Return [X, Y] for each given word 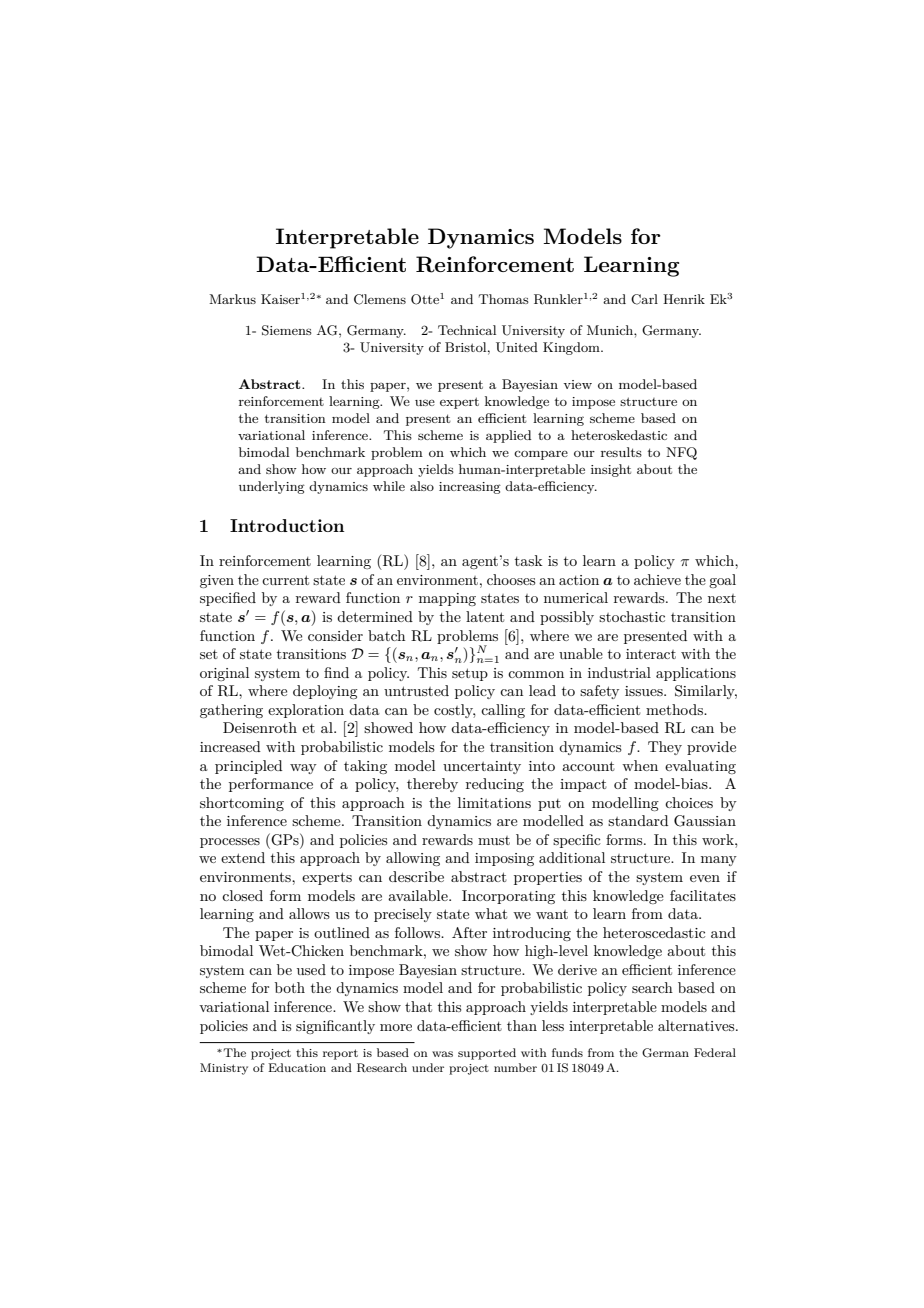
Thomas [504, 299]
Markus [232, 299]
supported [487, 1054]
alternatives [697, 1025]
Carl [644, 299]
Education [297, 1067]
